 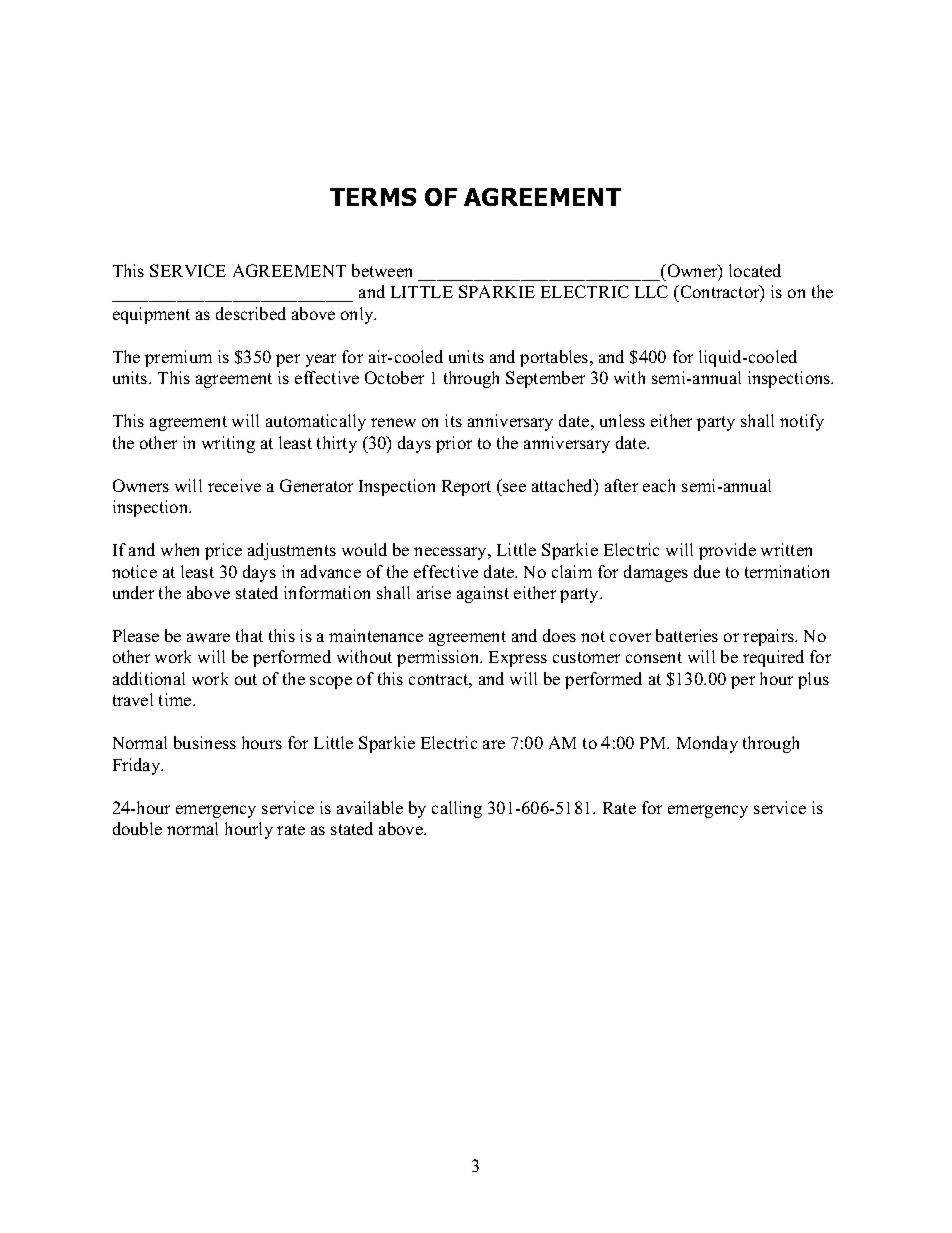 What do you see at coordinates (178, 358) in the page?
I see `premium` at bounding box center [178, 358].
